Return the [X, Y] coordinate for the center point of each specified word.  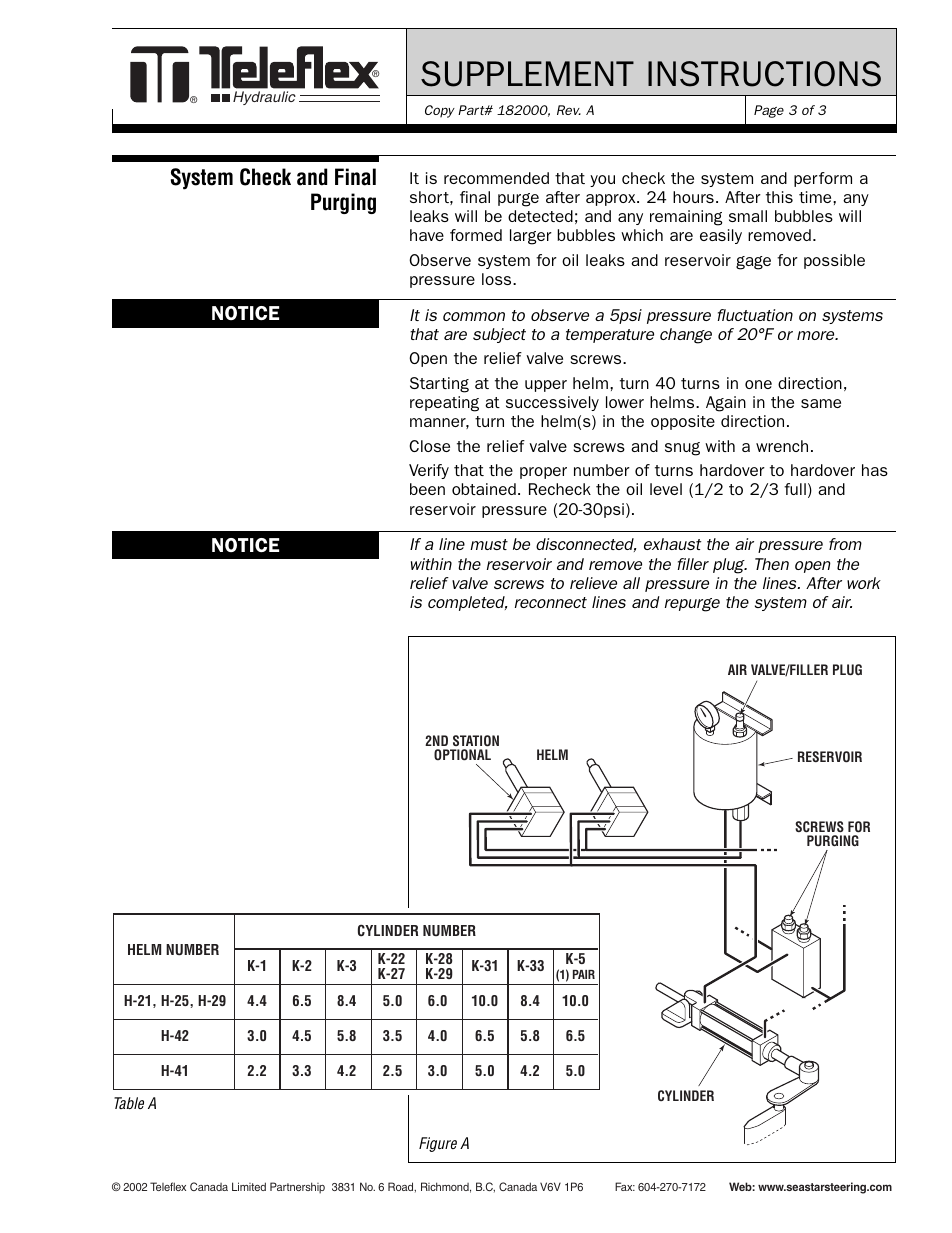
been [427, 489]
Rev [569, 110]
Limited [249, 1186]
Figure [438, 1144]
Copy [440, 111]
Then [772, 564]
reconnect [551, 602]
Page [769, 111]
